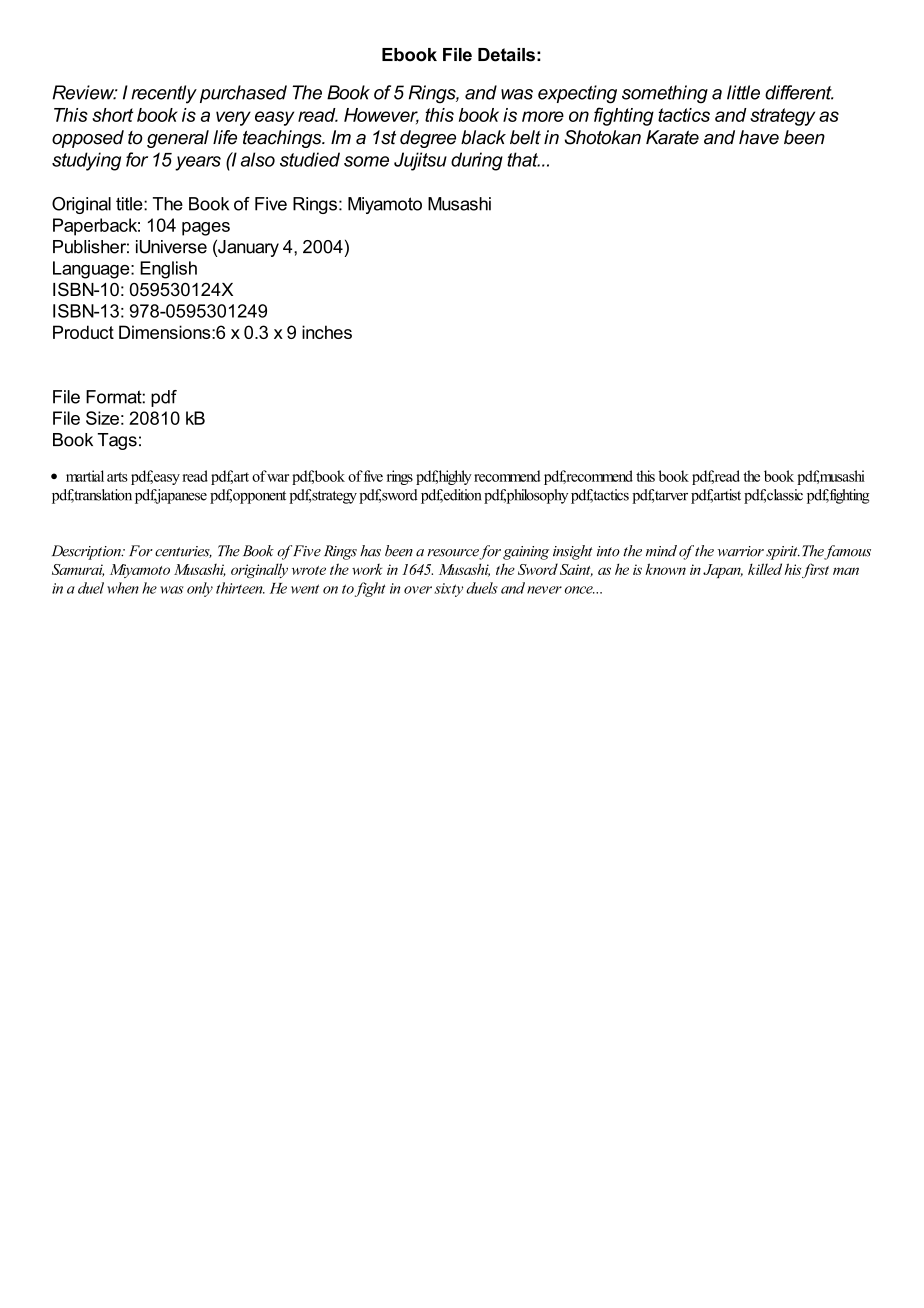  I want to click on Details, so click(506, 55).
